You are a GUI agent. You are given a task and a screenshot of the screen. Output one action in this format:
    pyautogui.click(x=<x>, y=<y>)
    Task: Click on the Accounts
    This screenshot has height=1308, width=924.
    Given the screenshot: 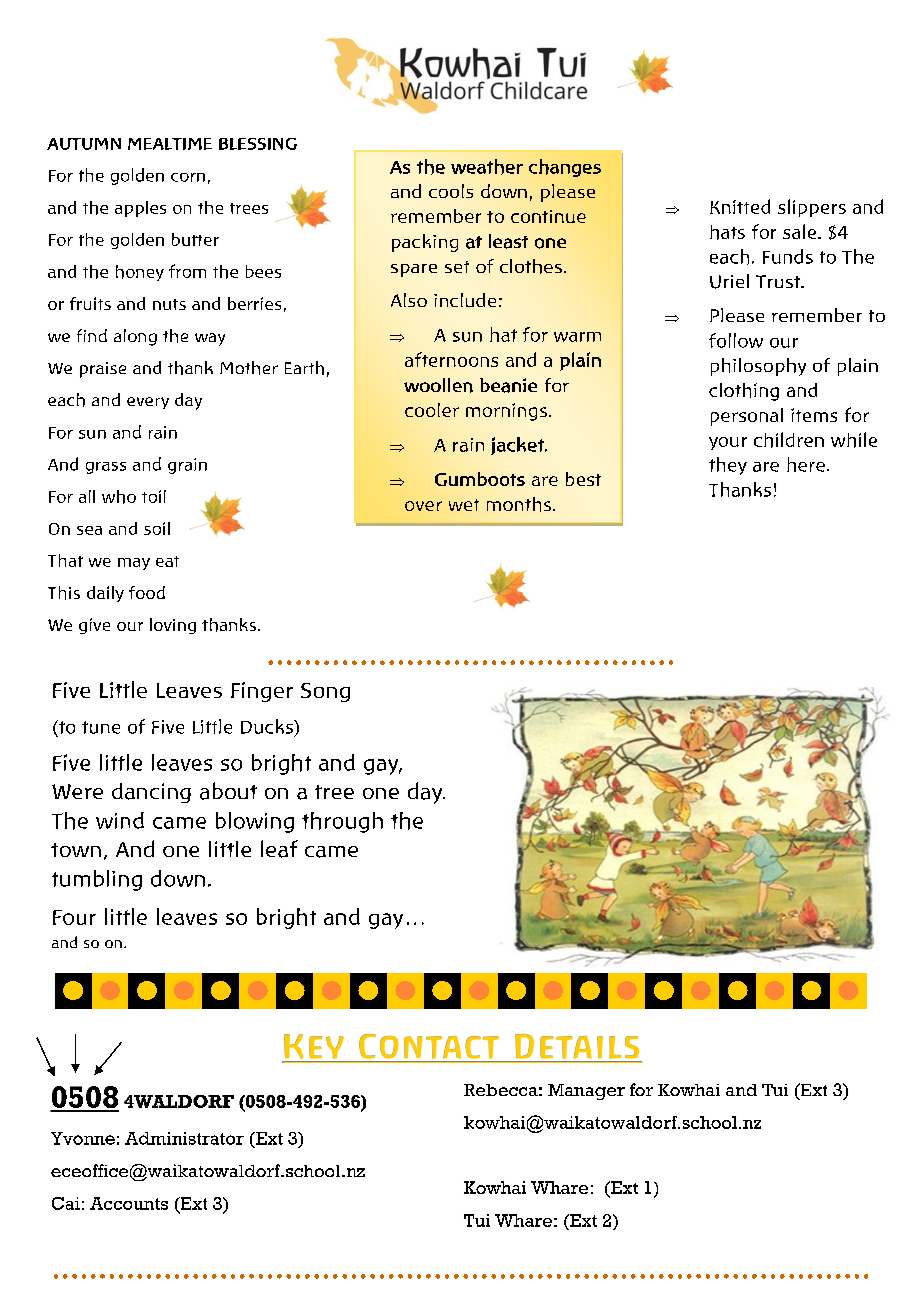 What is the action you would take?
    pyautogui.click(x=129, y=1203)
